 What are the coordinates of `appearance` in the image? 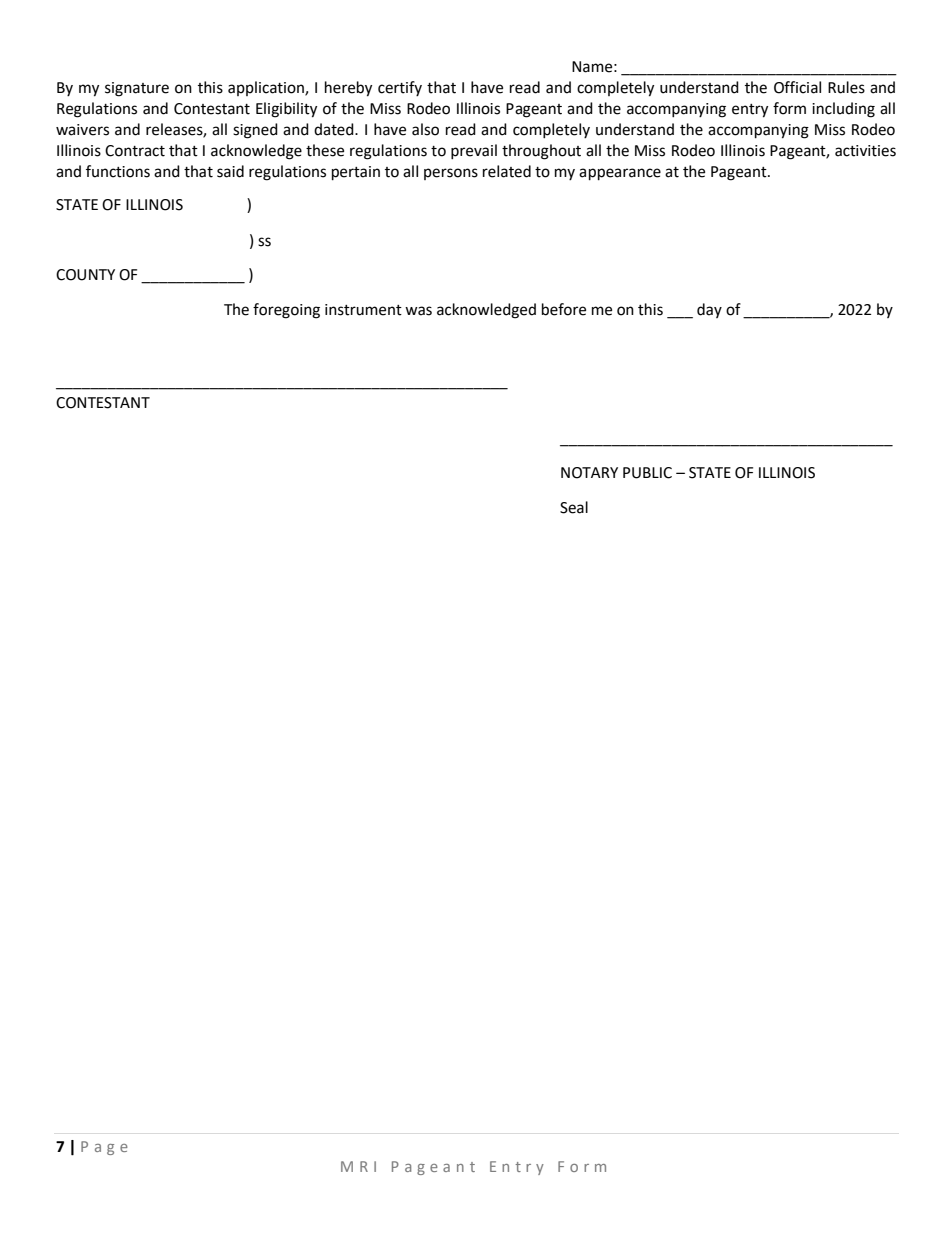 It's located at (620, 174).
